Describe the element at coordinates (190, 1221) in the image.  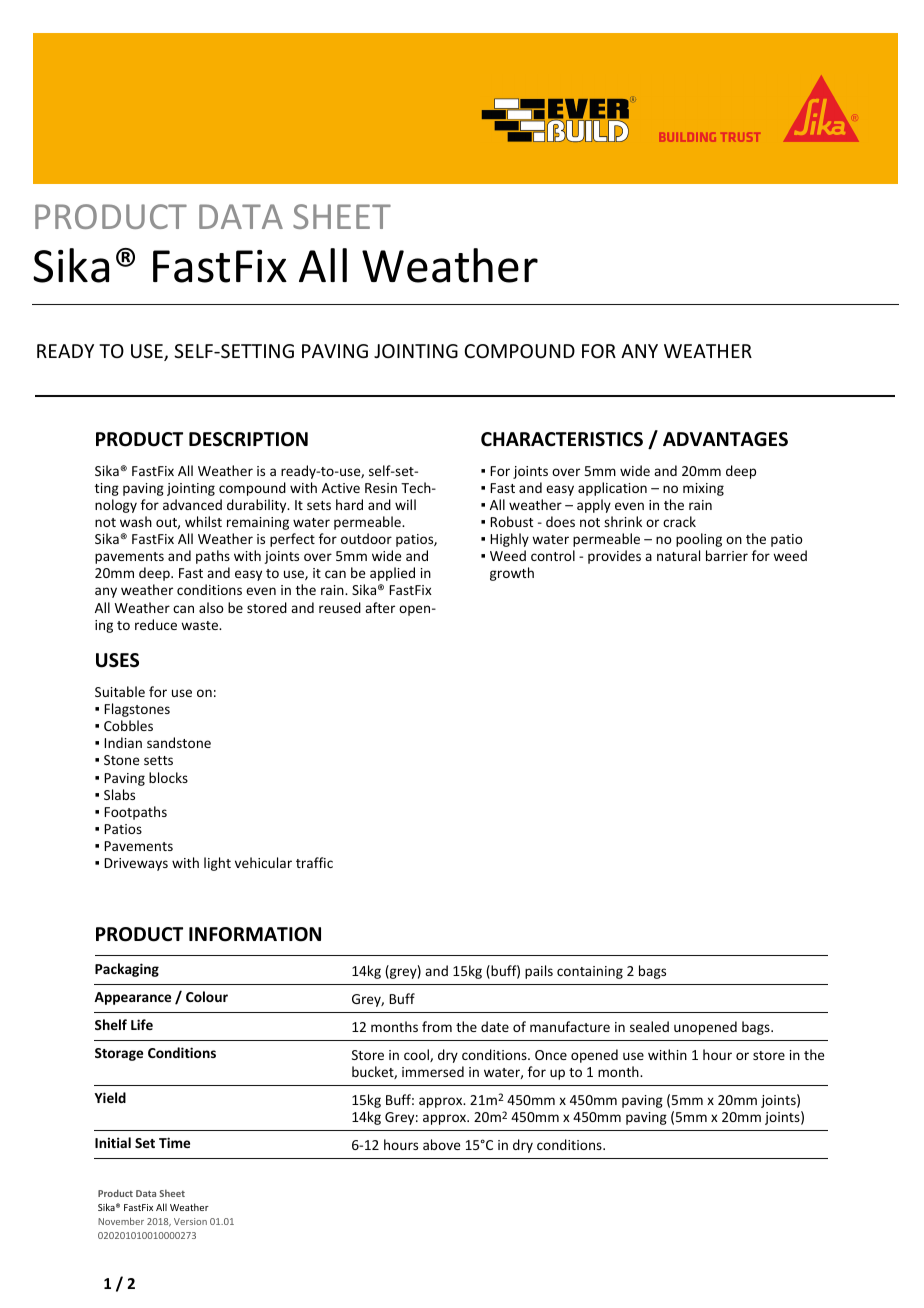
I see `Version` at that location.
